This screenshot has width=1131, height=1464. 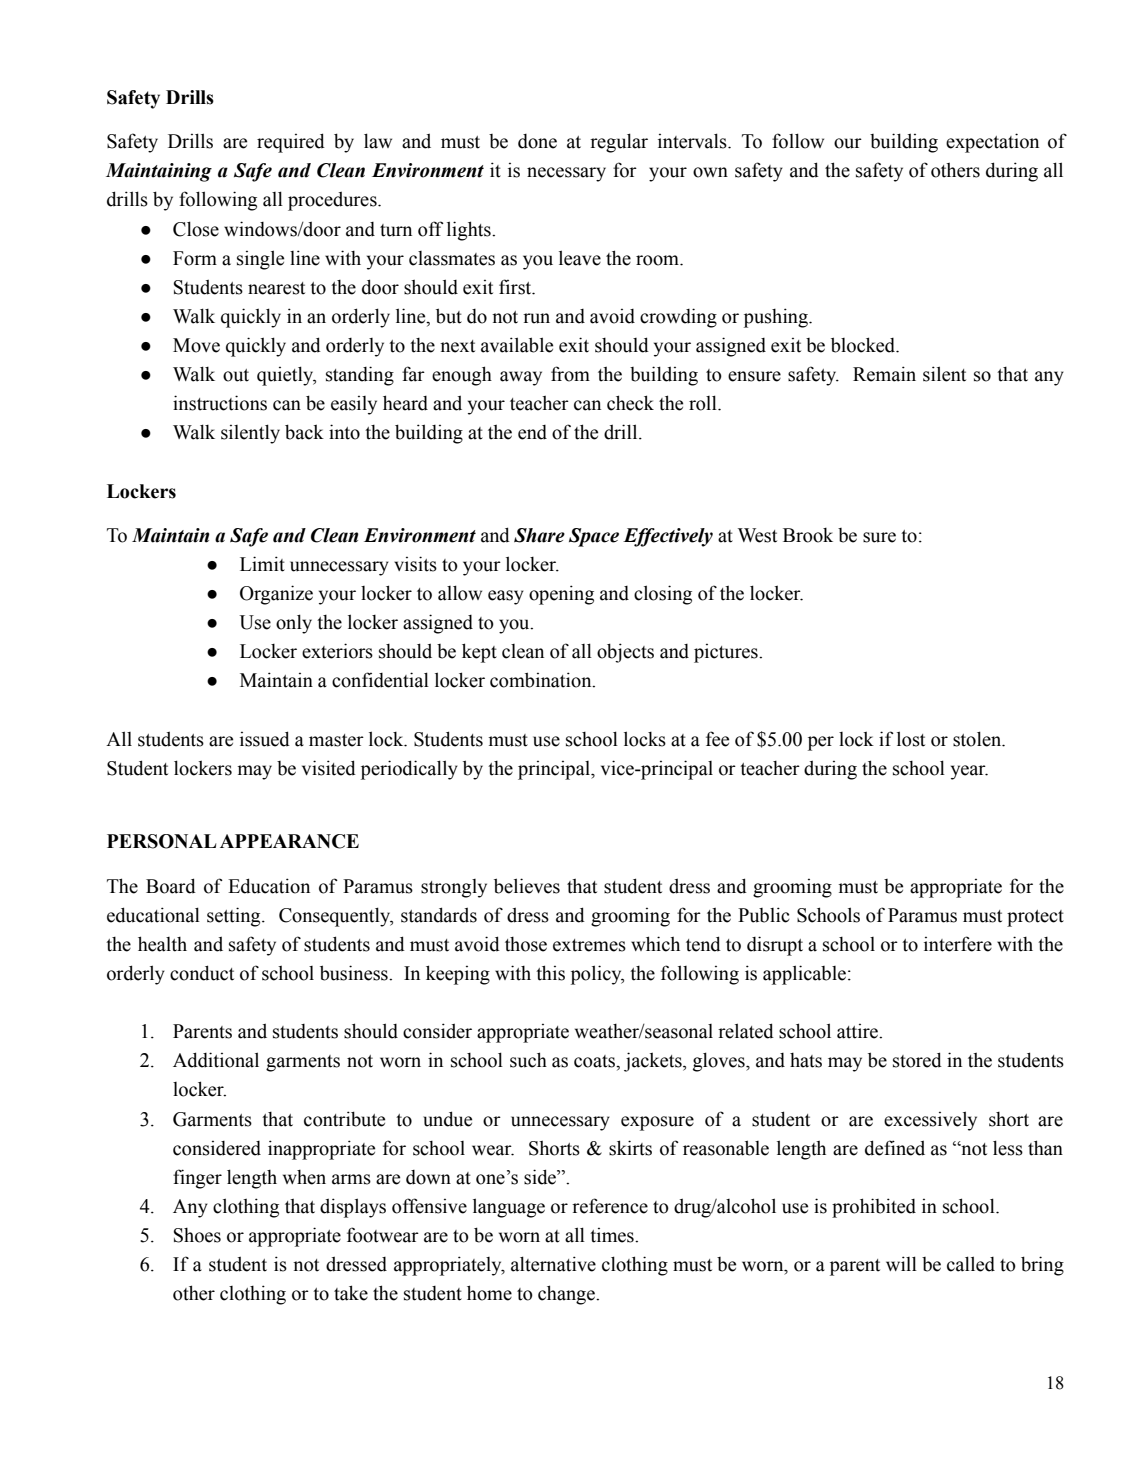 I want to click on times, so click(x=613, y=1235).
